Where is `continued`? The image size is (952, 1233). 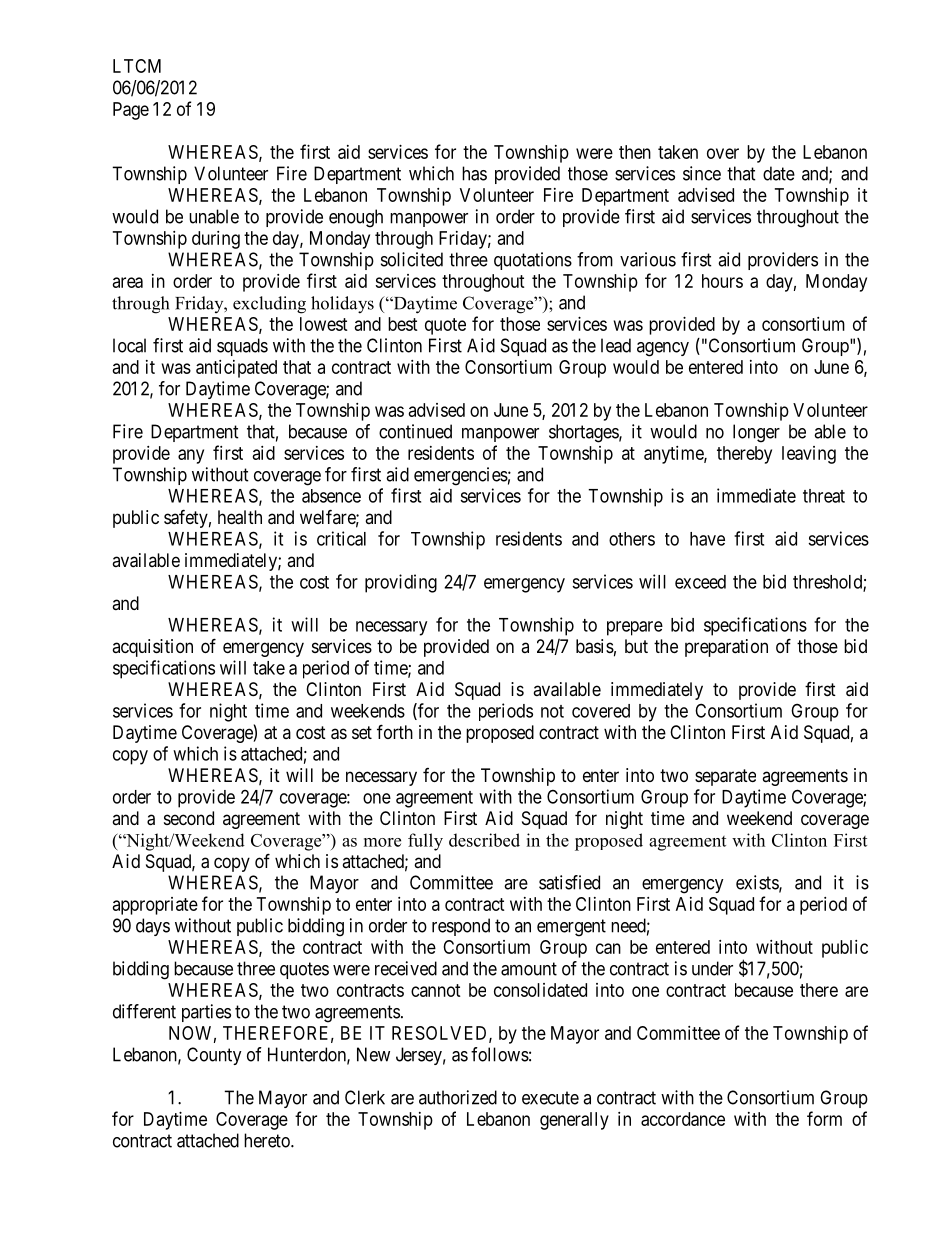 continued is located at coordinates (415, 431).
